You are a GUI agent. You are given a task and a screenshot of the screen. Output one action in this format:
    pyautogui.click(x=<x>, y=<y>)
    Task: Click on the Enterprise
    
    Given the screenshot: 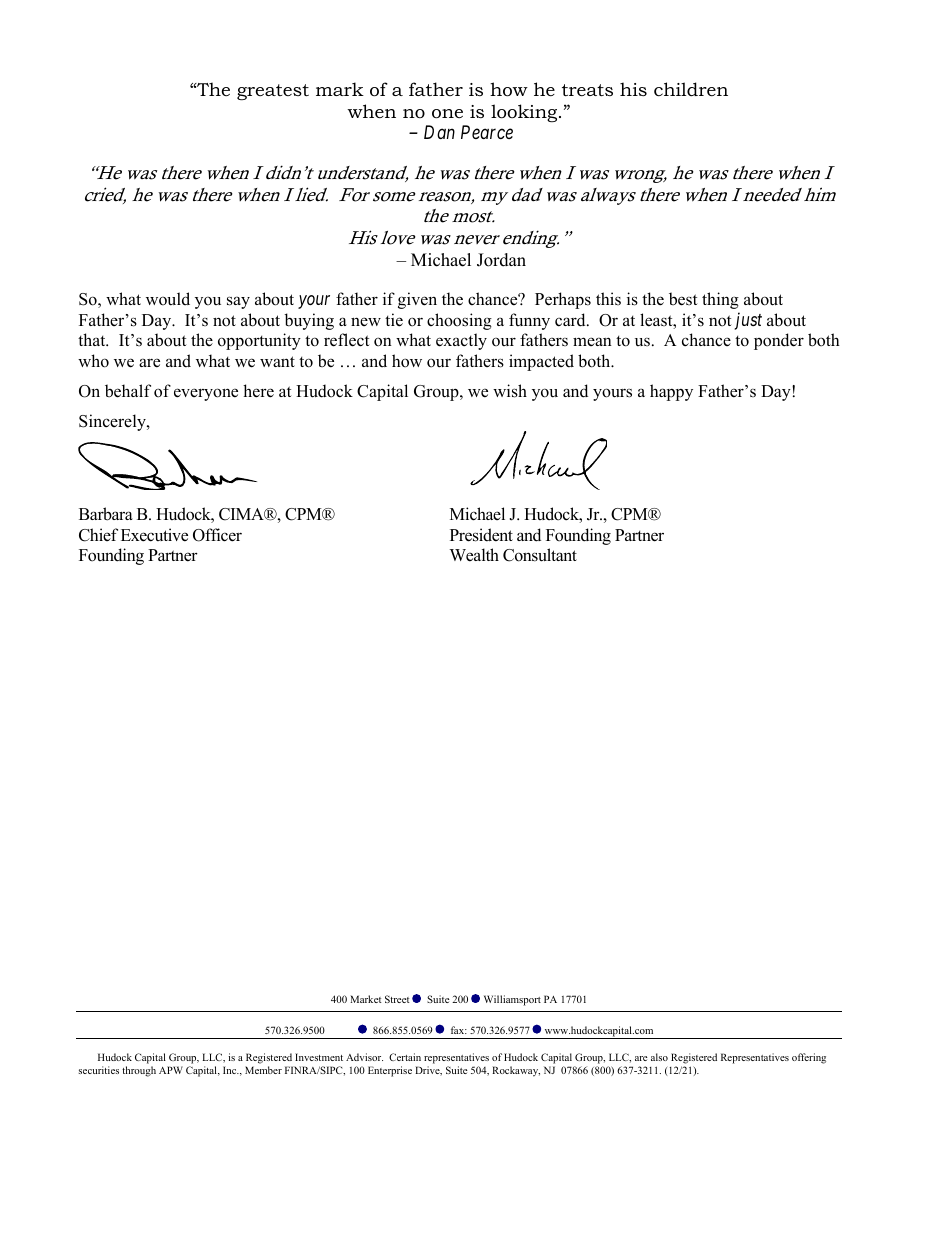 What is the action you would take?
    pyautogui.click(x=390, y=1071)
